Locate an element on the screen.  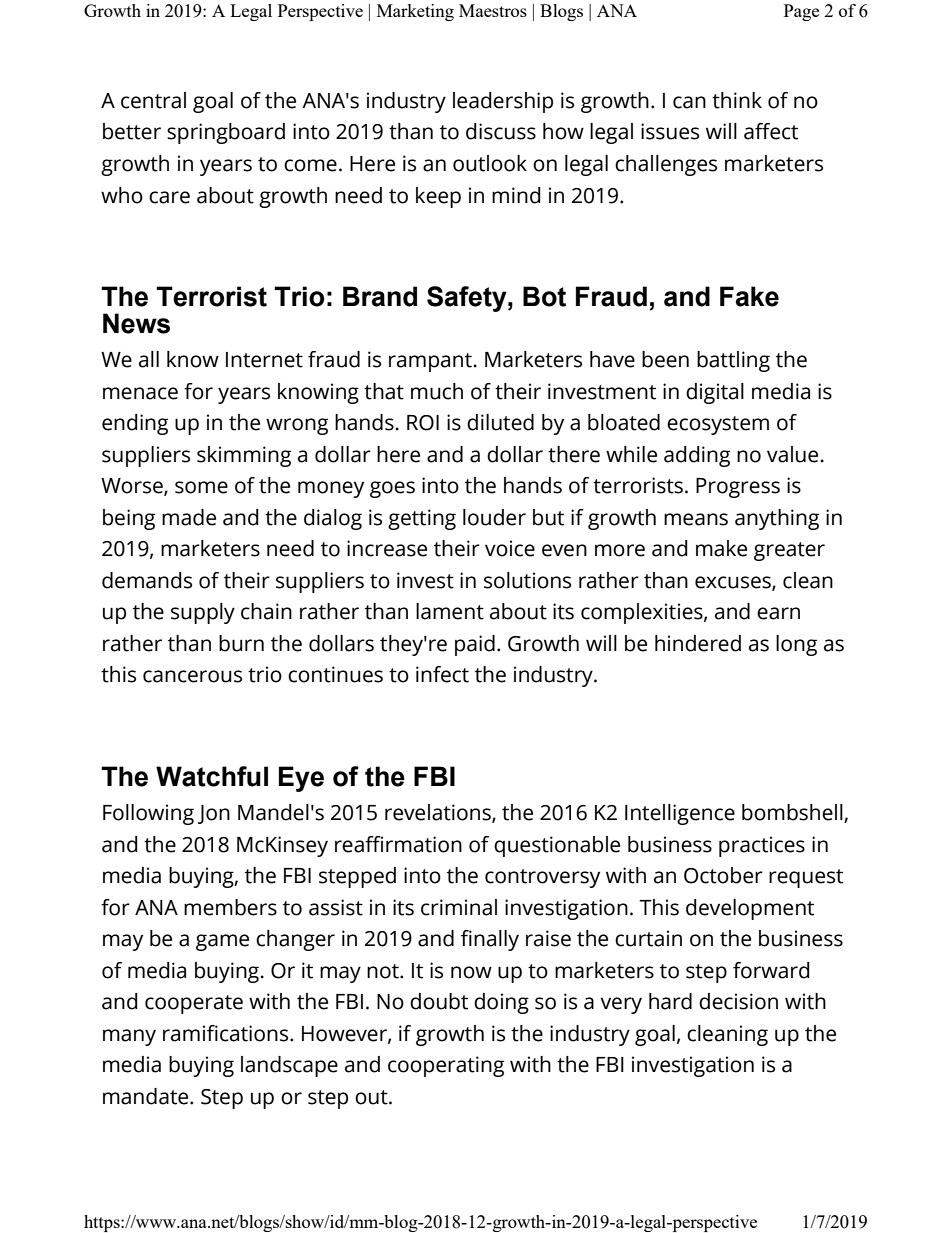
menace is located at coordinates (140, 393).
